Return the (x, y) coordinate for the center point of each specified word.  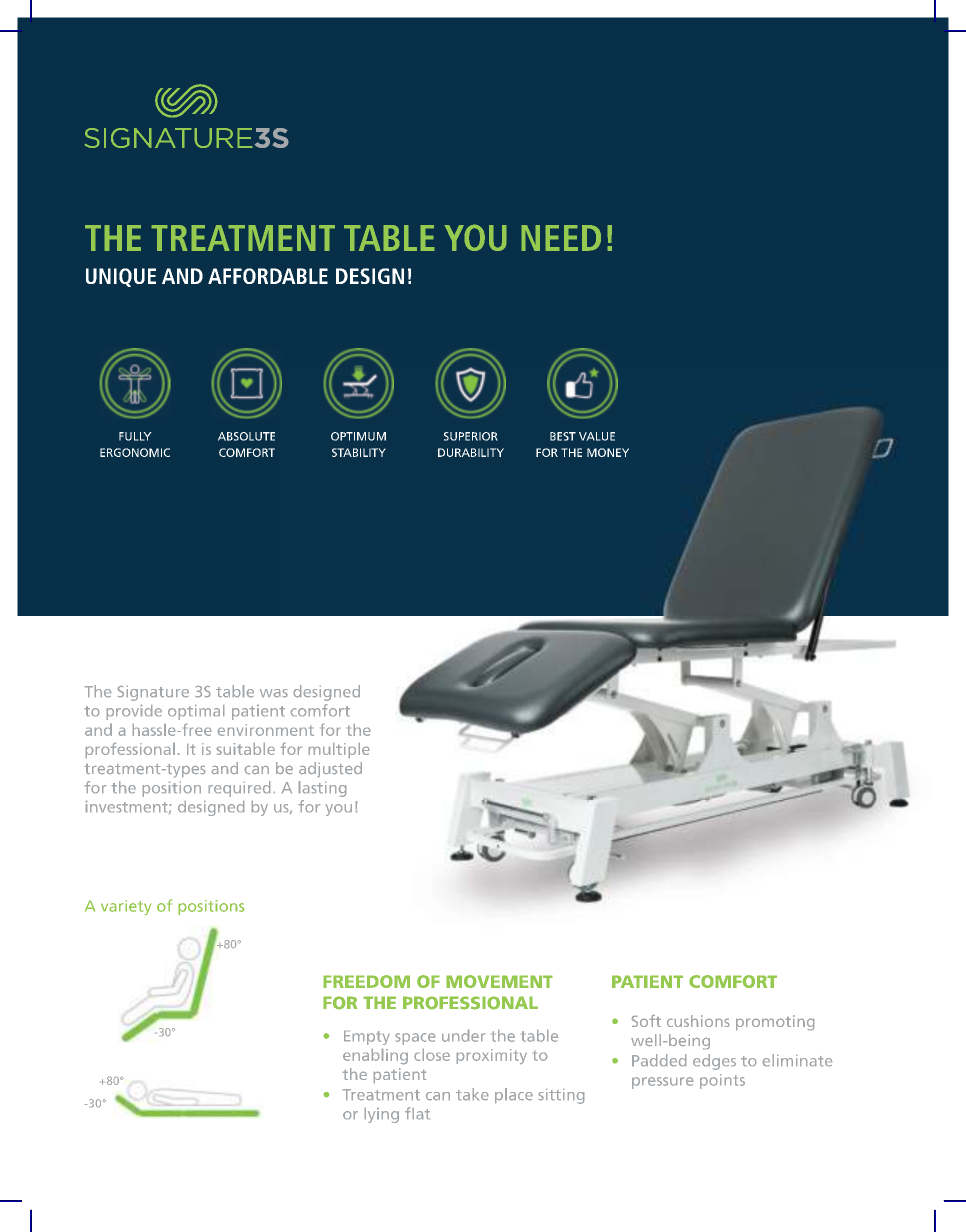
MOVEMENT (499, 981)
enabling (375, 1056)
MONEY (608, 452)
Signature (153, 693)
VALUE (597, 436)
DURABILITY (471, 452)
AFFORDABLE (268, 276)
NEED (561, 238)
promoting (775, 1022)
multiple (339, 750)
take (472, 1094)
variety (126, 907)
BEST (563, 436)
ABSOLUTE (246, 436)
